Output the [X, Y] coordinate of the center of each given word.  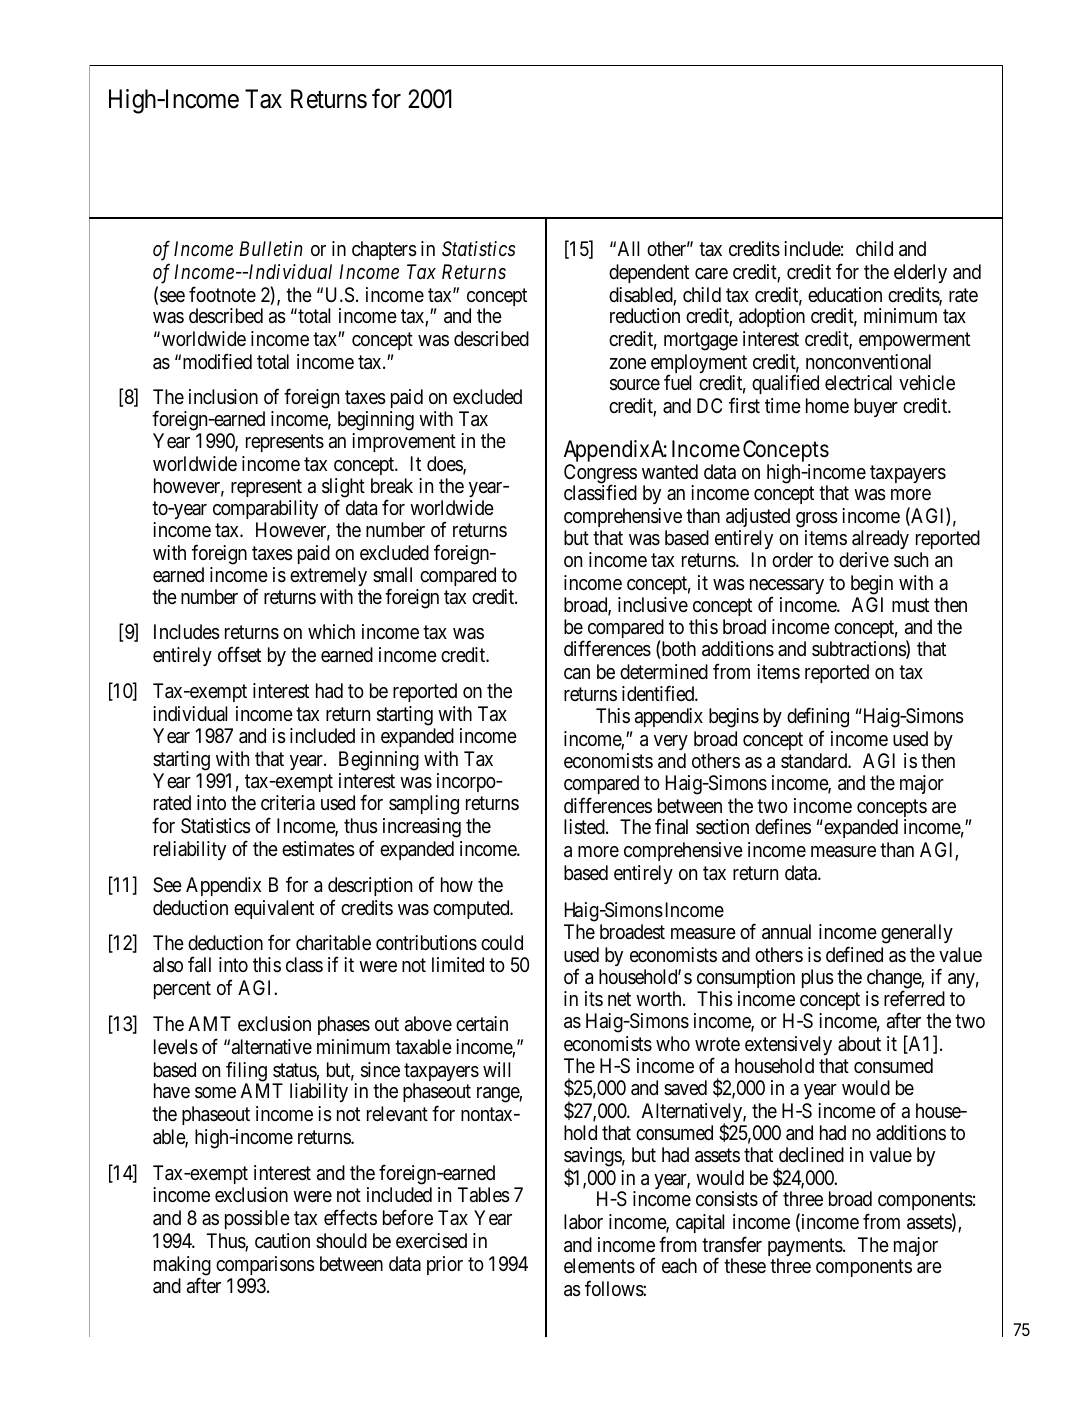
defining [818, 719]
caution [282, 1240]
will [496, 1069]
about [859, 1043]
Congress [600, 475]
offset [239, 654]
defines [783, 827]
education [845, 295]
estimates [318, 849]
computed [472, 909]
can [577, 673]
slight [343, 489]
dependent [649, 273]
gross [817, 520]
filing [247, 1072]
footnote [222, 294]
